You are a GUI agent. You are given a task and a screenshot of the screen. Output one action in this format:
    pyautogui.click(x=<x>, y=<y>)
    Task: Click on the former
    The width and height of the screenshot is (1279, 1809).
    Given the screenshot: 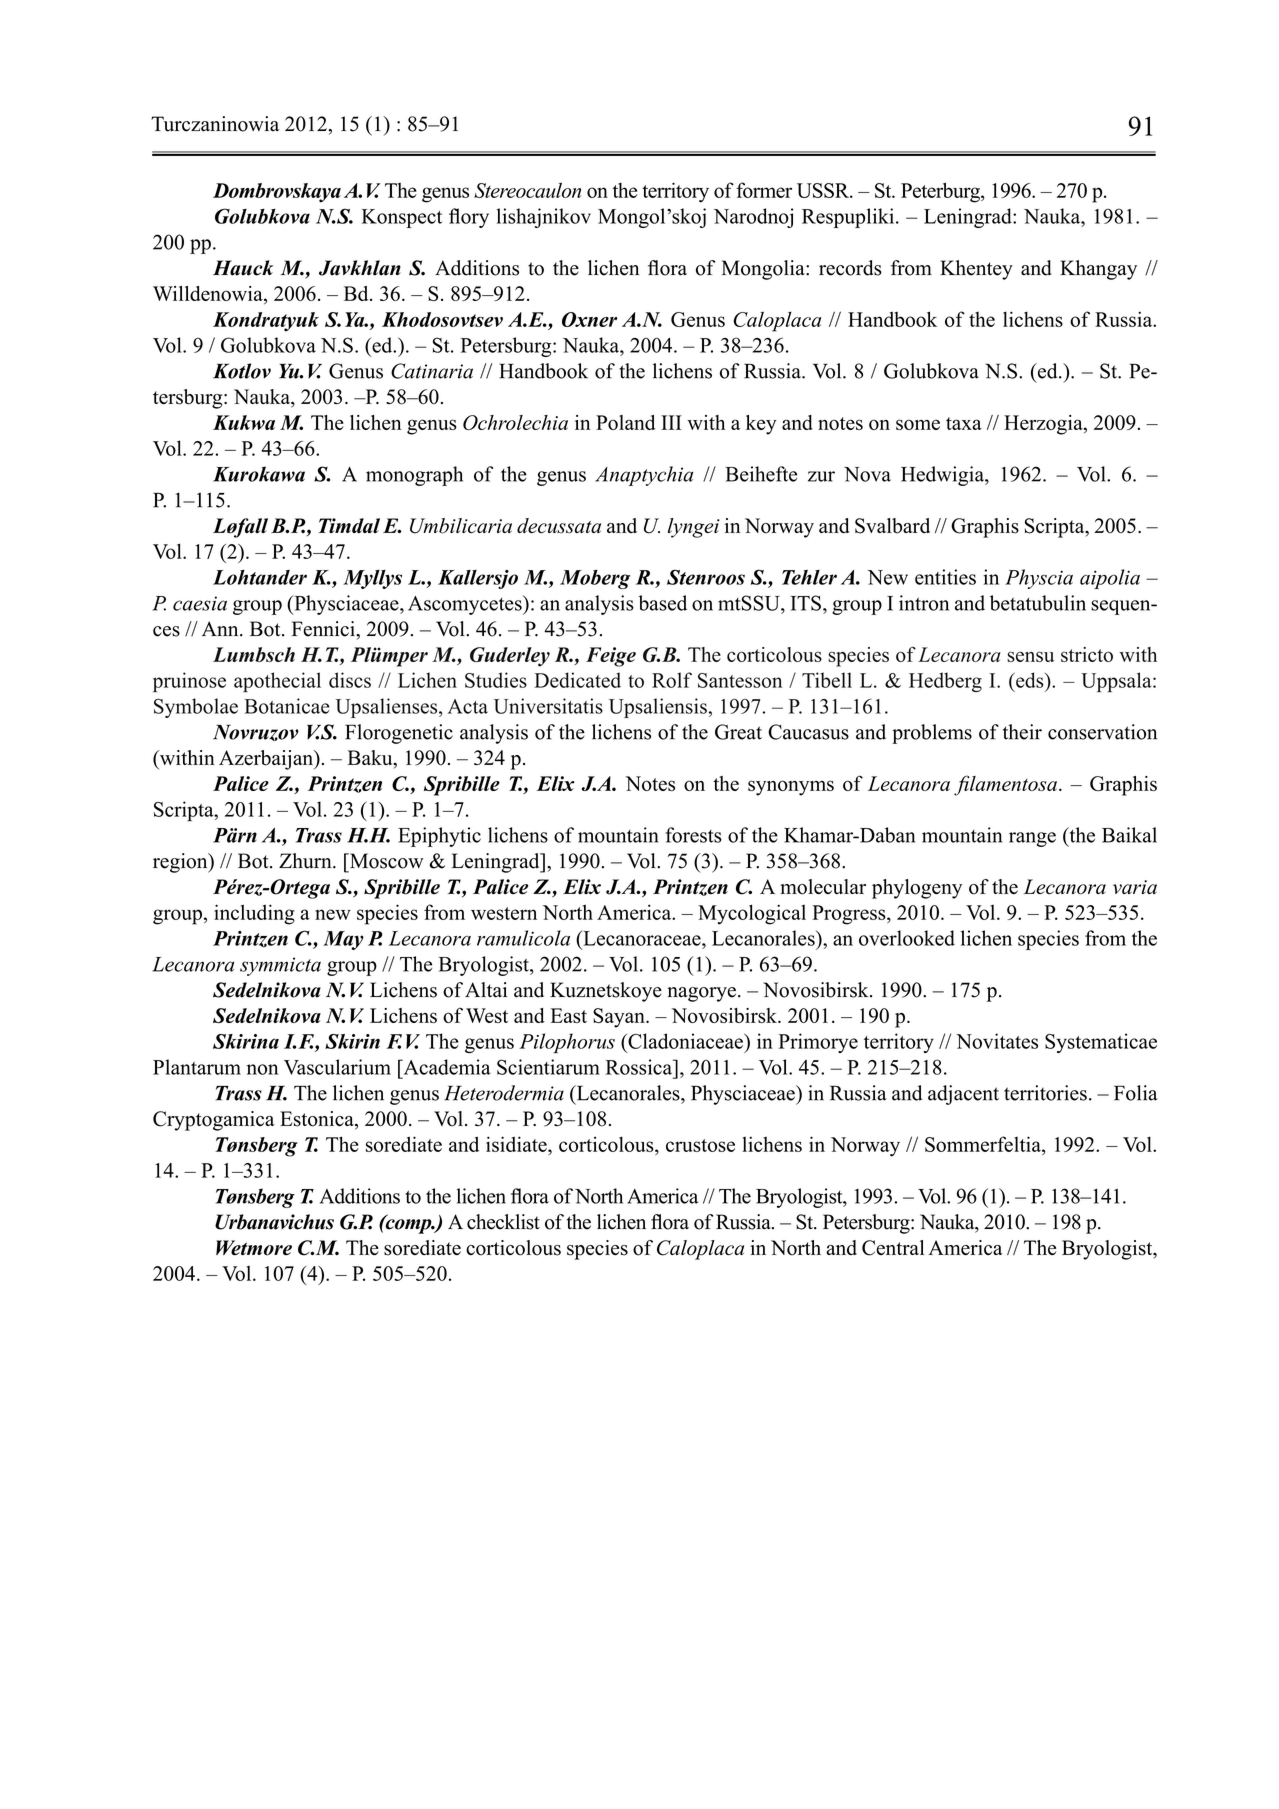 What is the action you would take?
    pyautogui.click(x=764, y=190)
